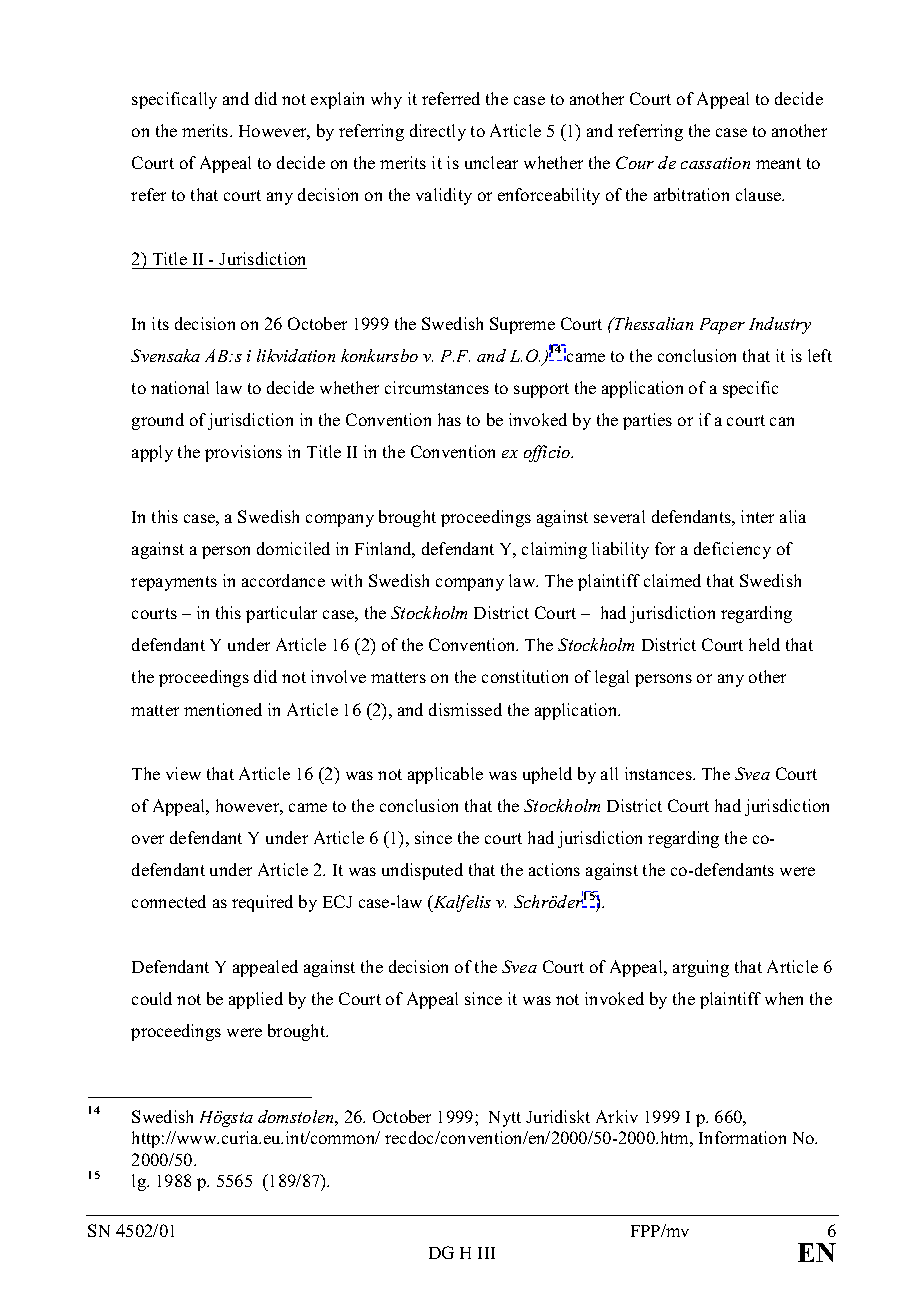  What do you see at coordinates (778, 163) in the screenshot?
I see `meant` at bounding box center [778, 163].
